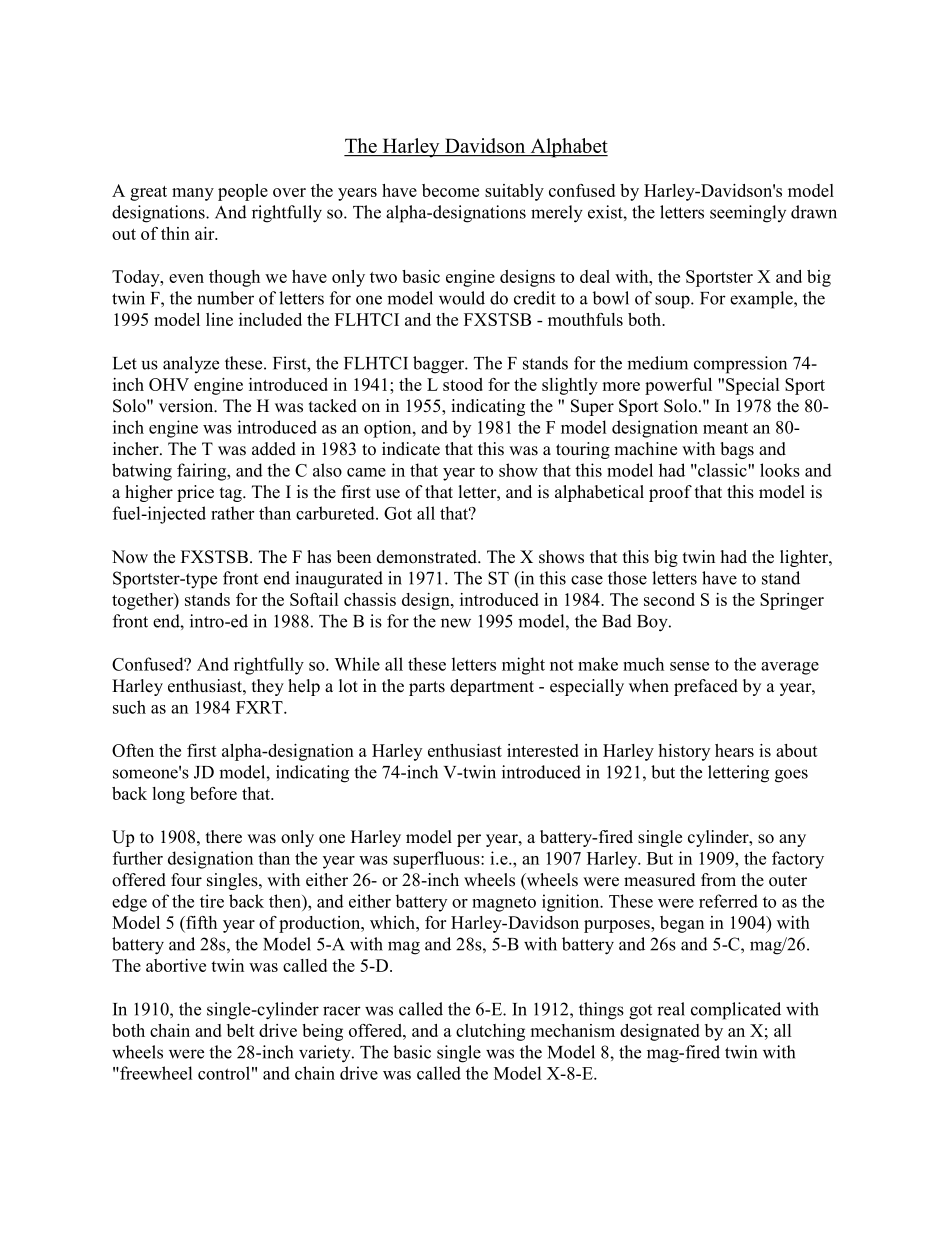  I want to click on they, so click(268, 687).
